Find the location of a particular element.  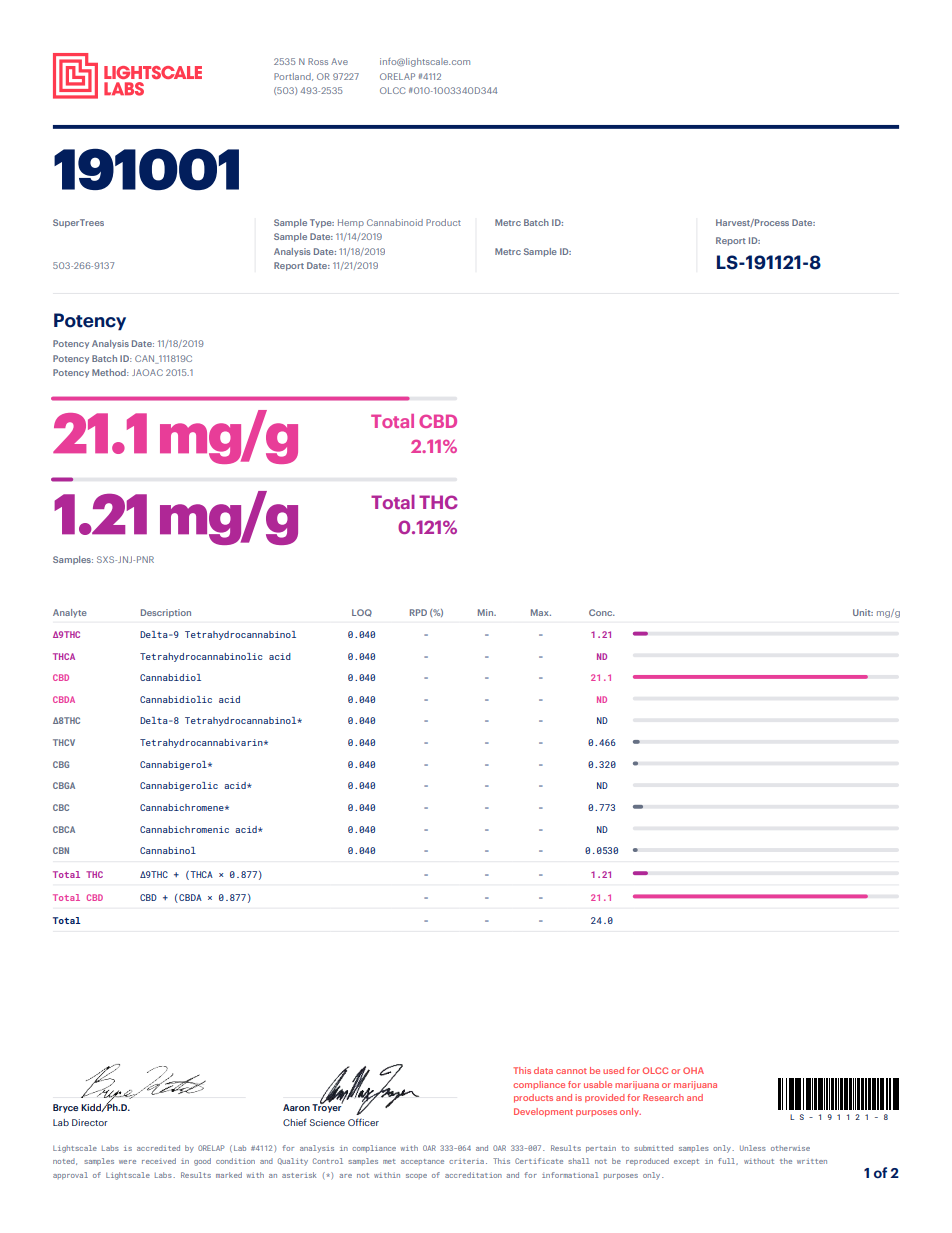

Min is located at coordinates (487, 612).
